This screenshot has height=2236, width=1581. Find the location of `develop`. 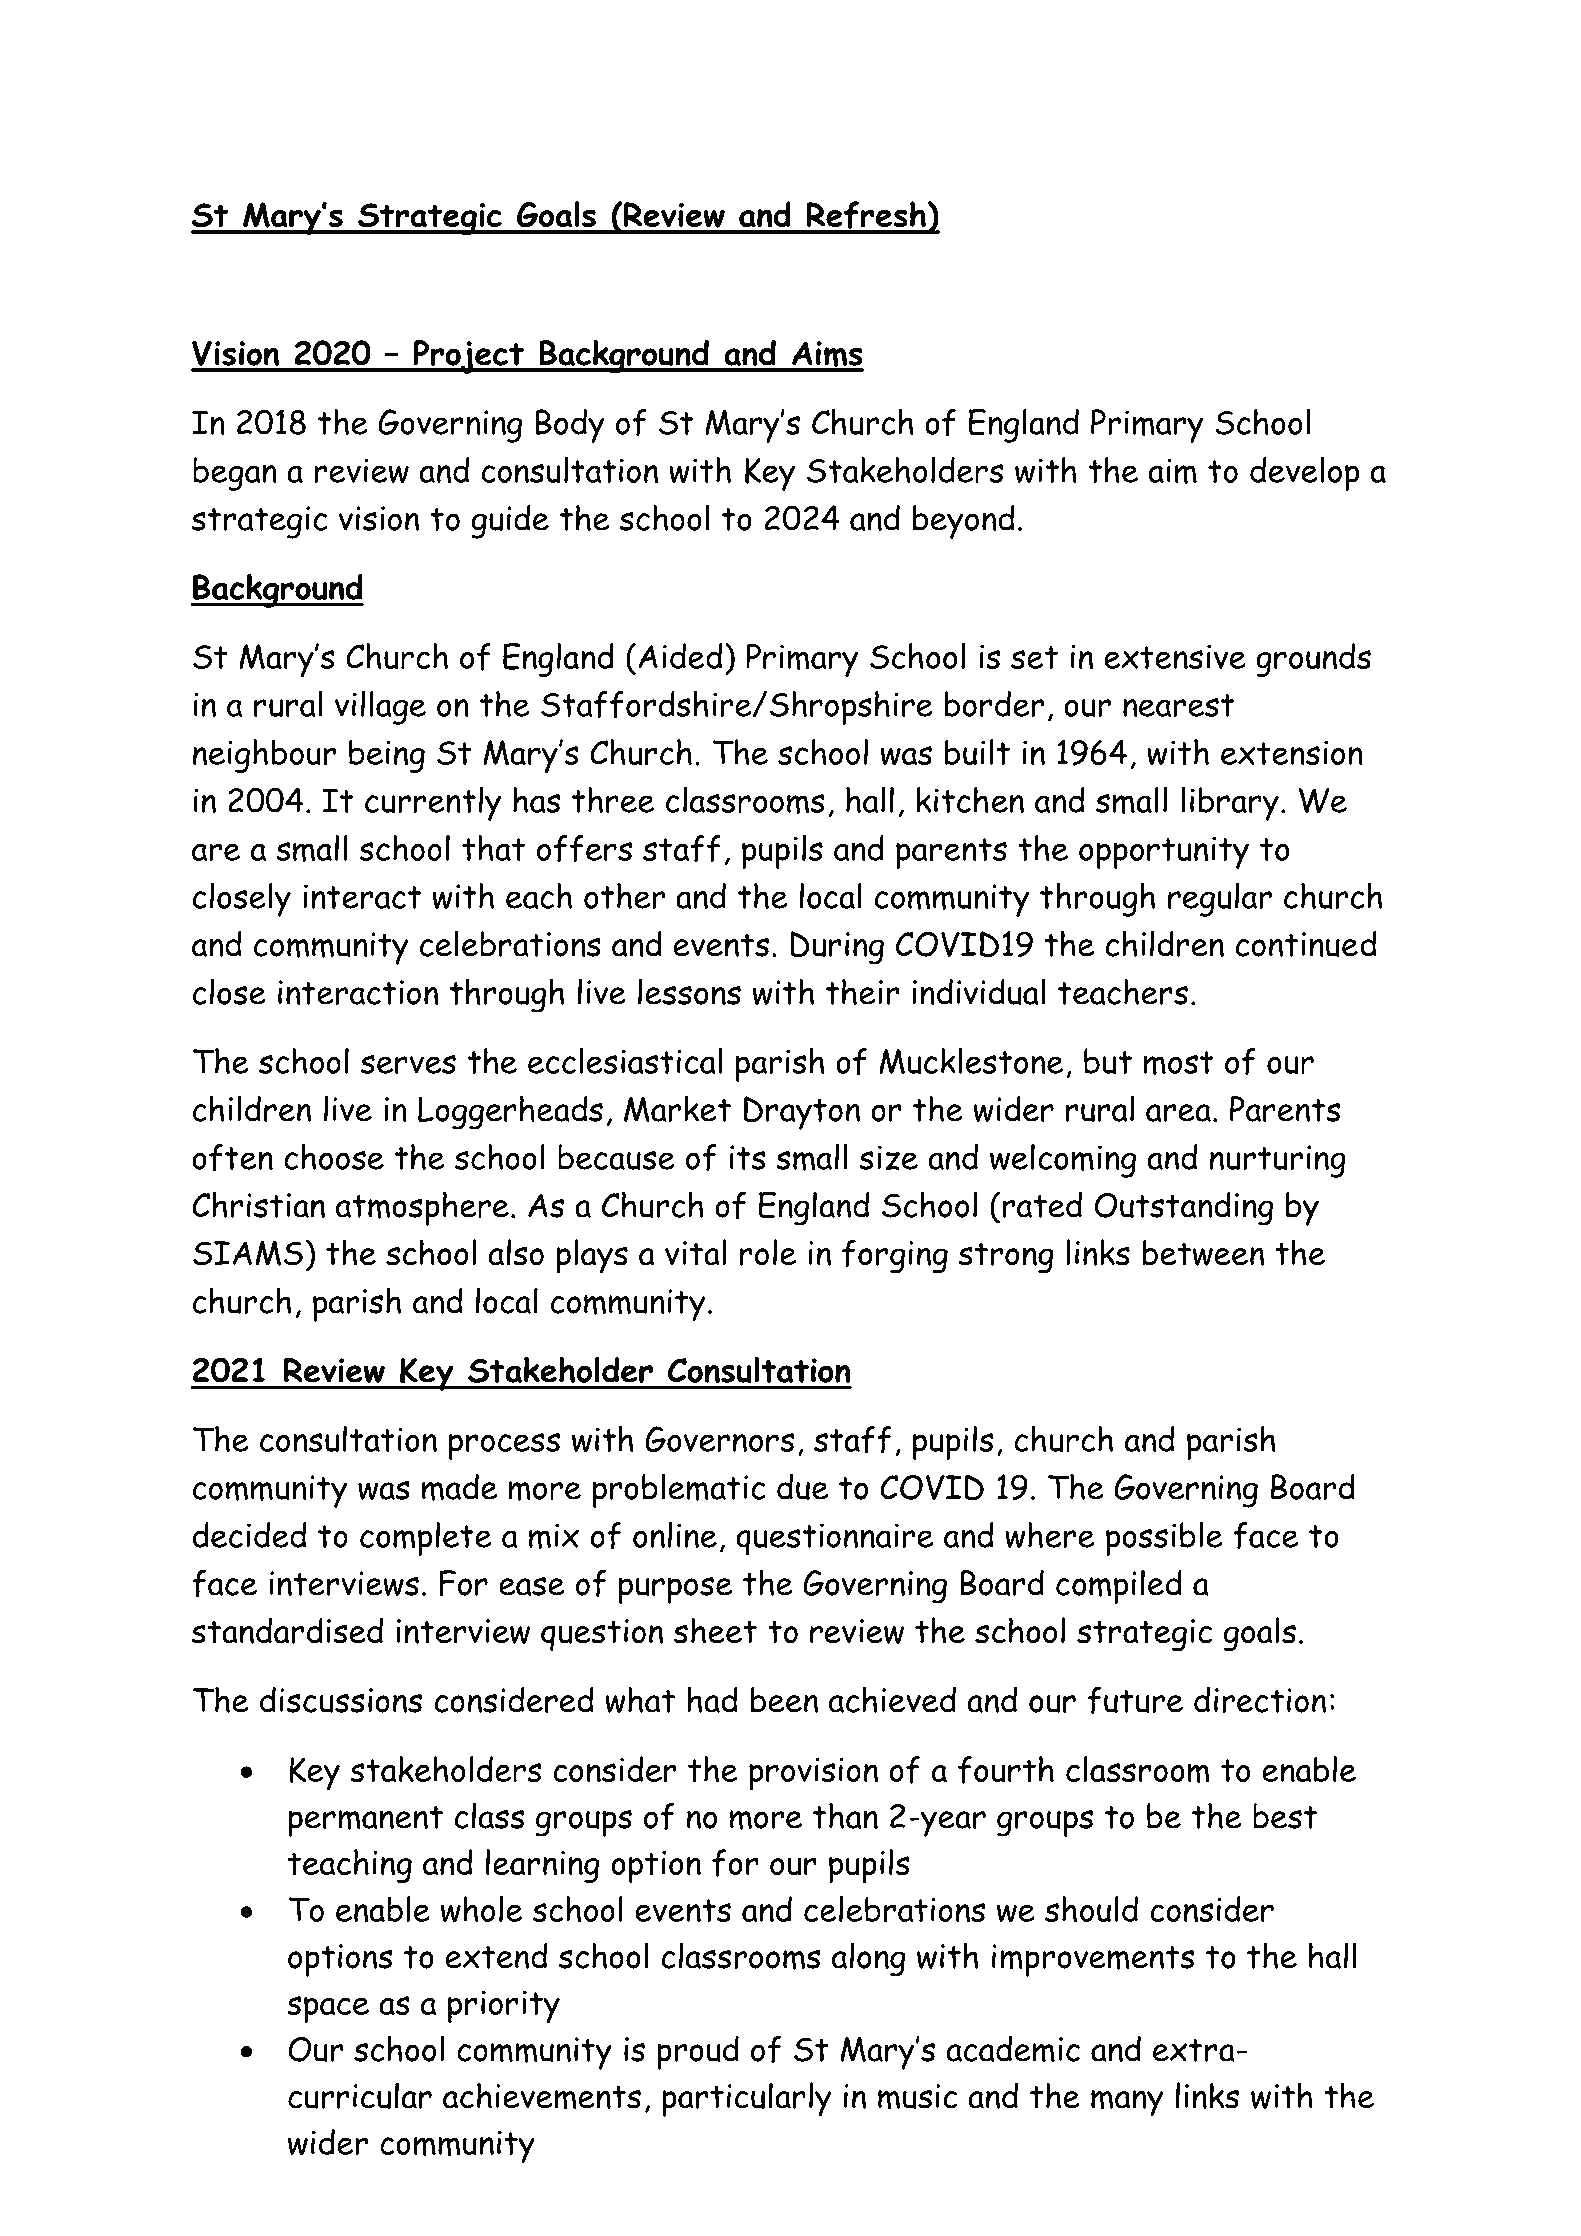

develop is located at coordinates (1304, 474).
